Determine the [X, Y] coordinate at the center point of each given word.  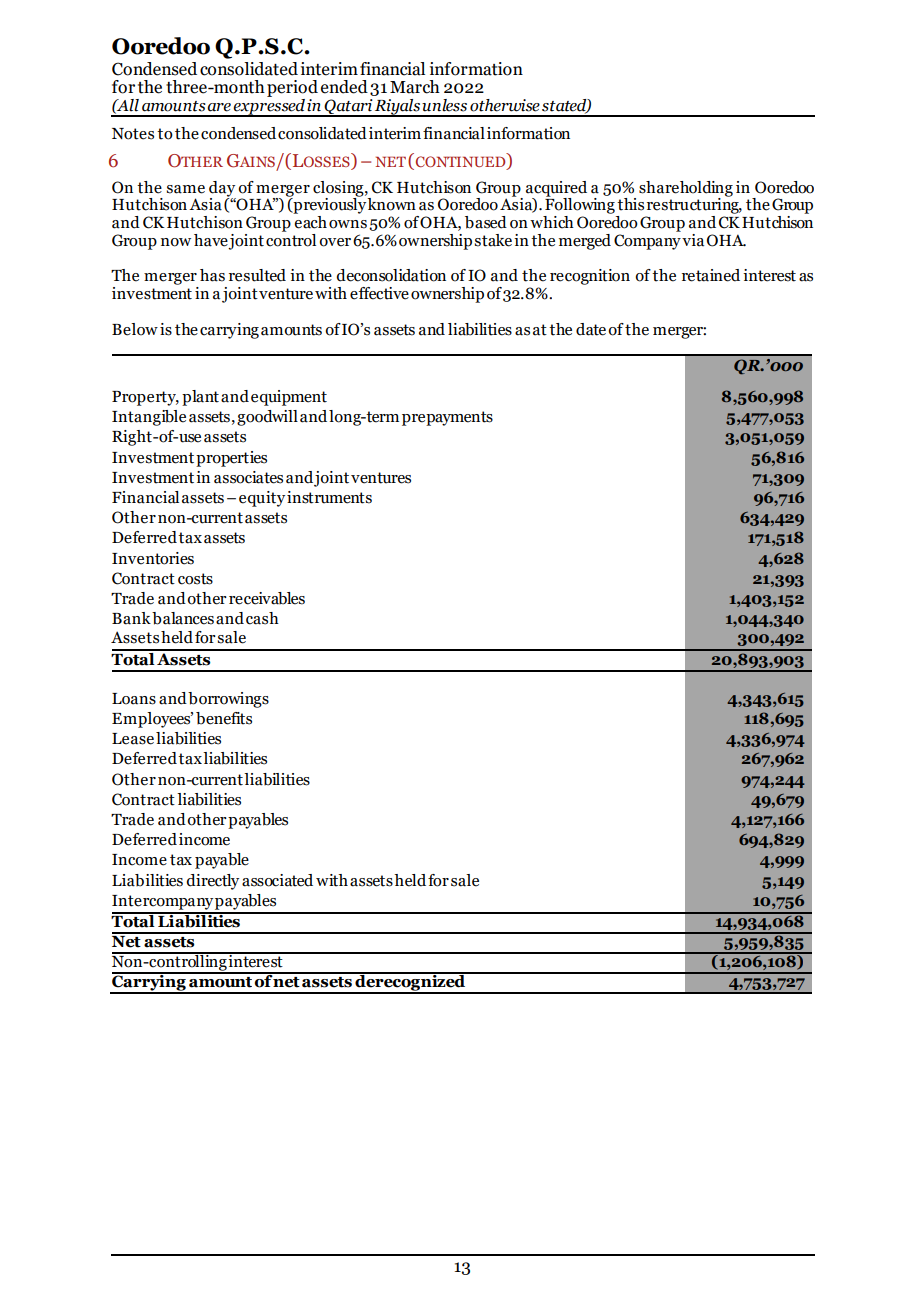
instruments [329, 497]
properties [231, 459]
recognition [590, 277]
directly [213, 882]
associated [277, 880]
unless [444, 105]
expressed [269, 106]
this [630, 204]
